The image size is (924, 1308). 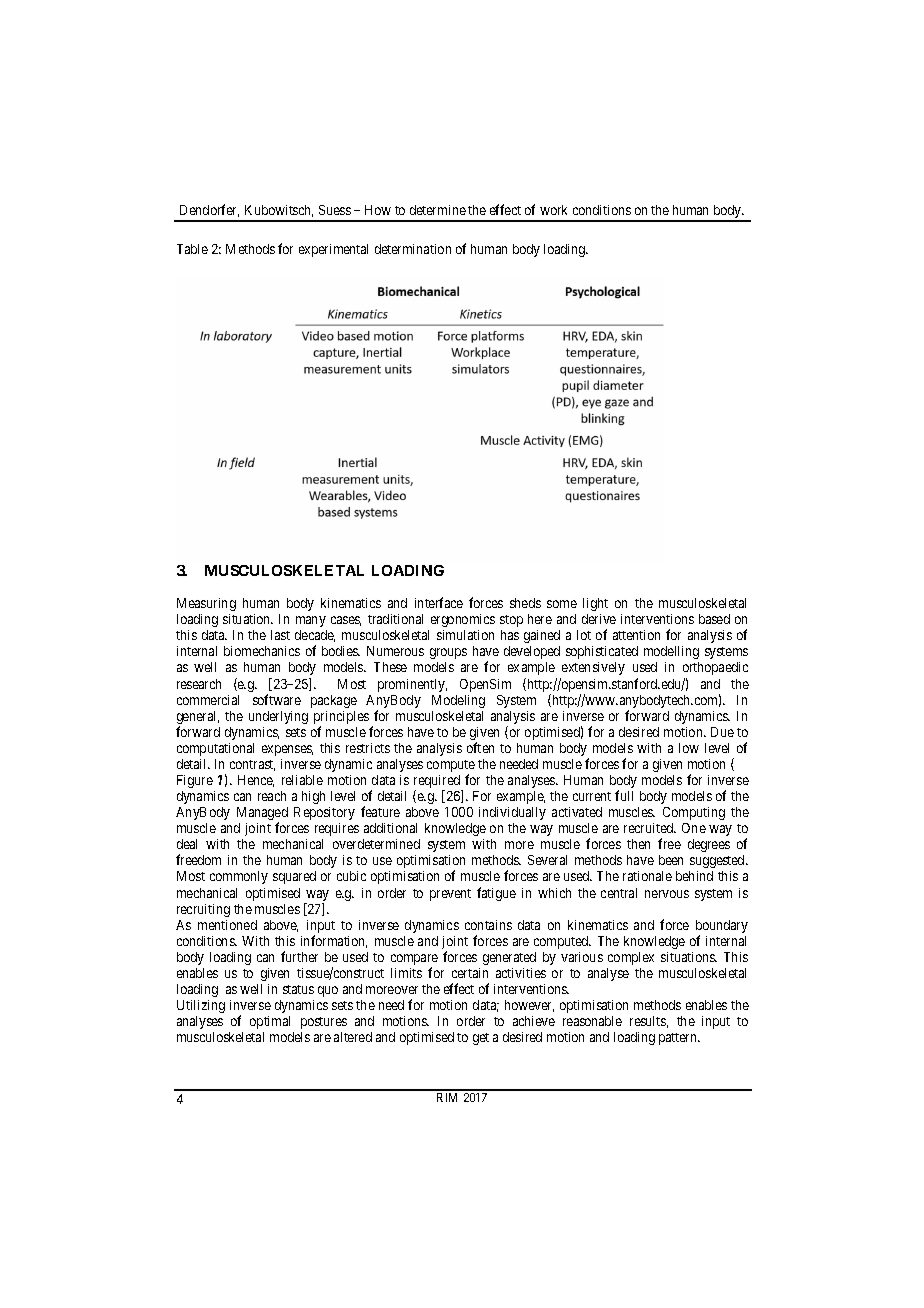 What do you see at coordinates (270, 1022) in the image?
I see `optimal` at bounding box center [270, 1022].
